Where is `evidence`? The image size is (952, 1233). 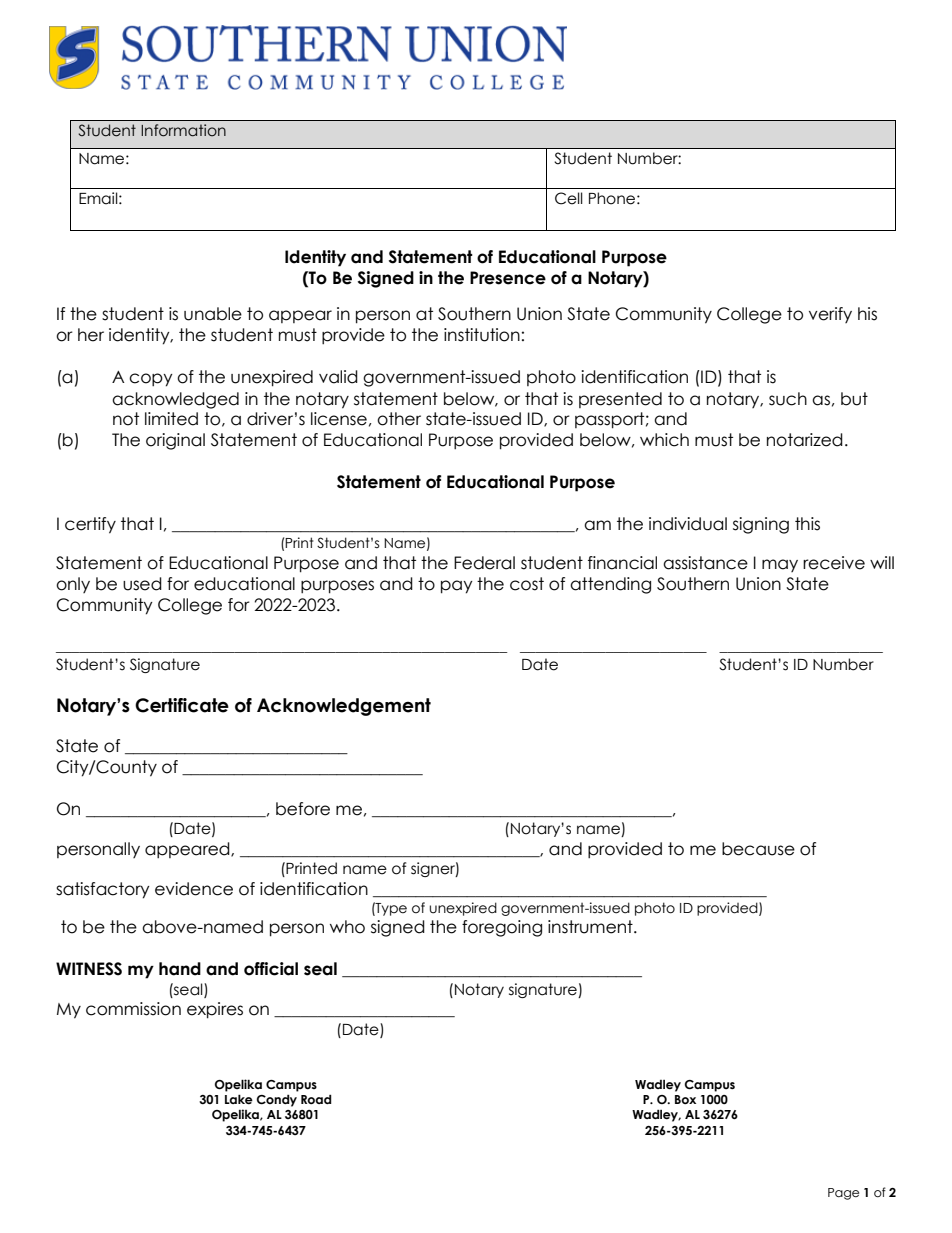 evidence is located at coordinates (194, 889).
